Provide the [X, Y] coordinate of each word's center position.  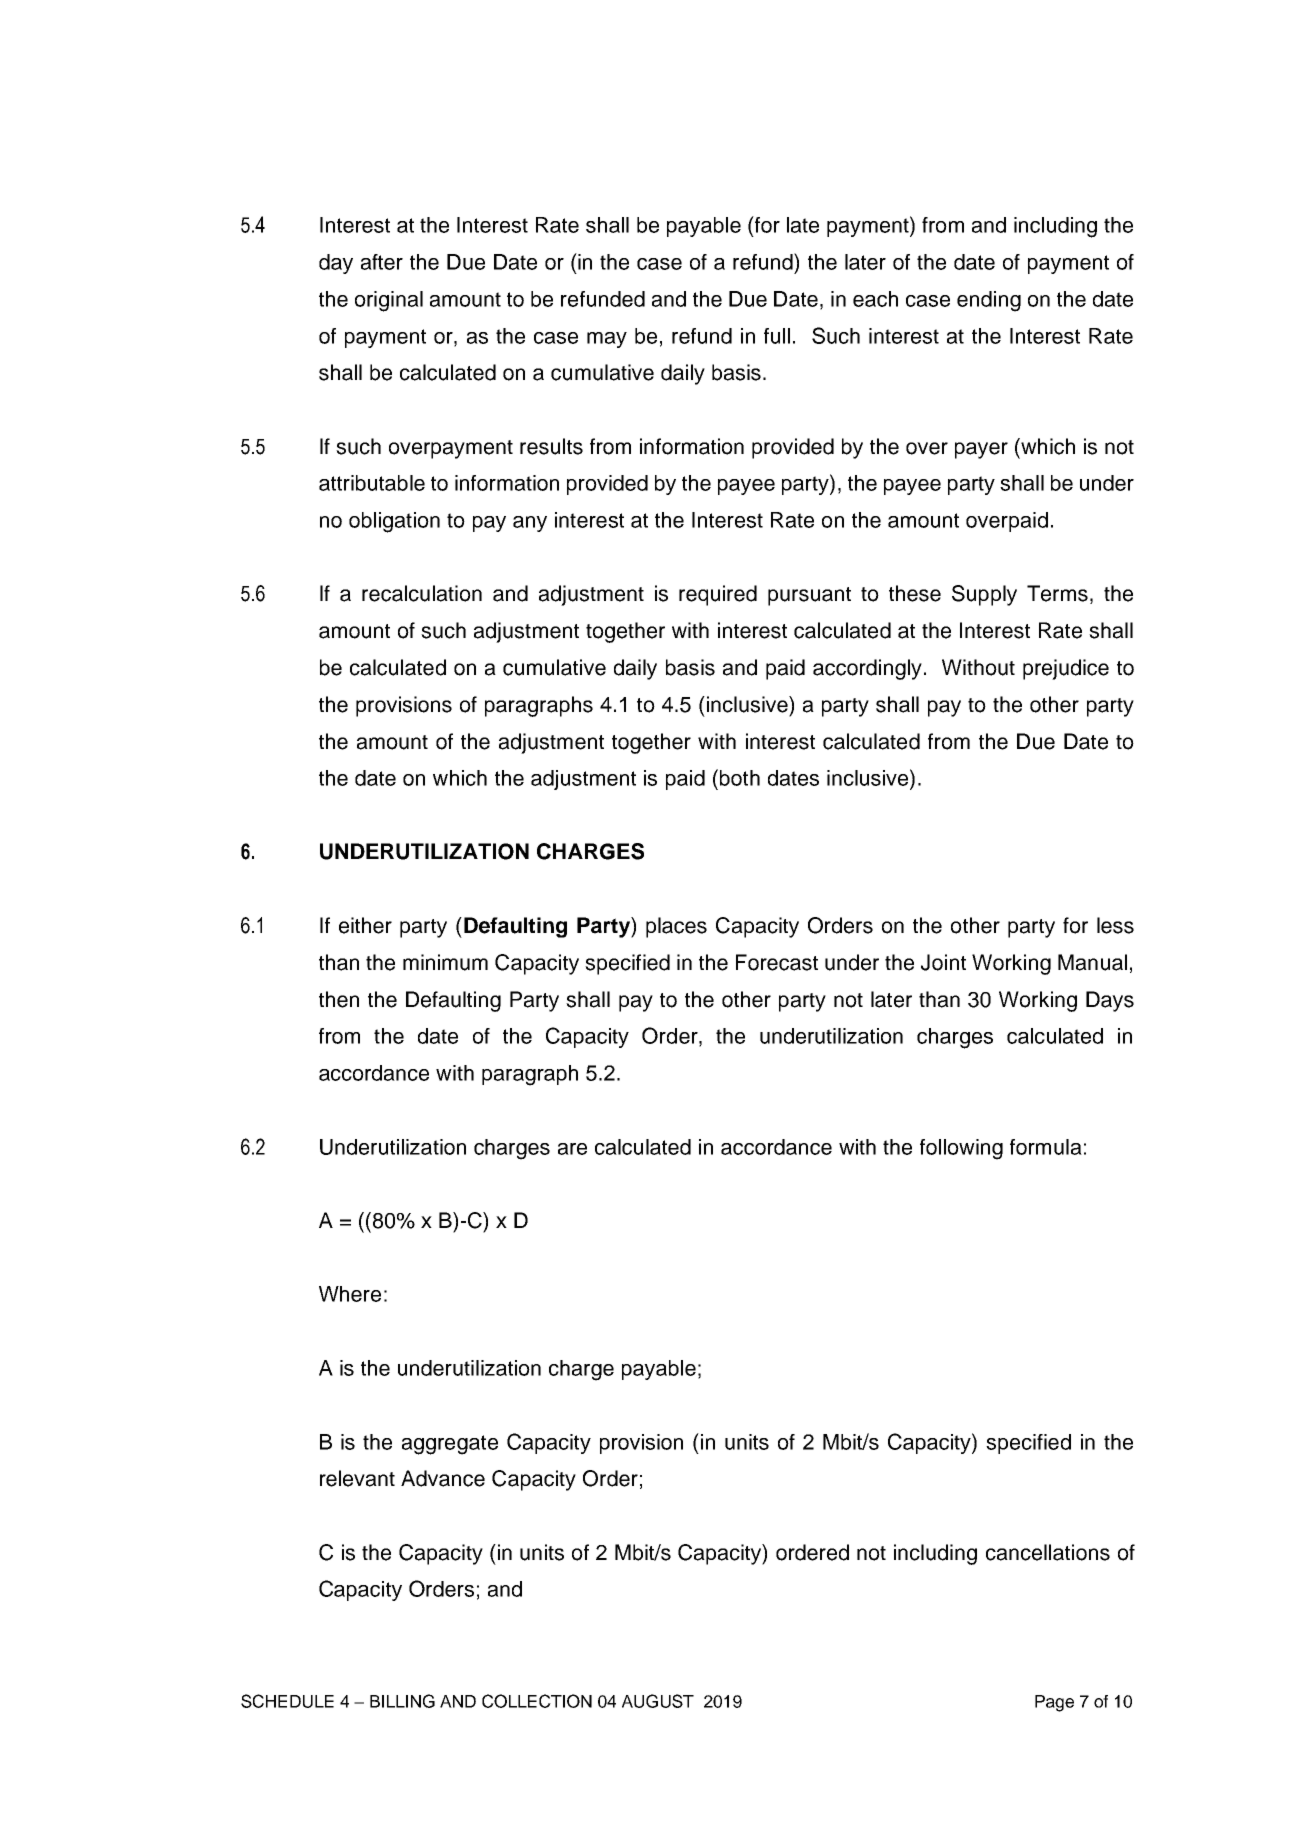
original [389, 301]
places [676, 927]
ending [989, 301]
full [777, 336]
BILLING [402, 1701]
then [339, 999]
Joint [943, 962]
